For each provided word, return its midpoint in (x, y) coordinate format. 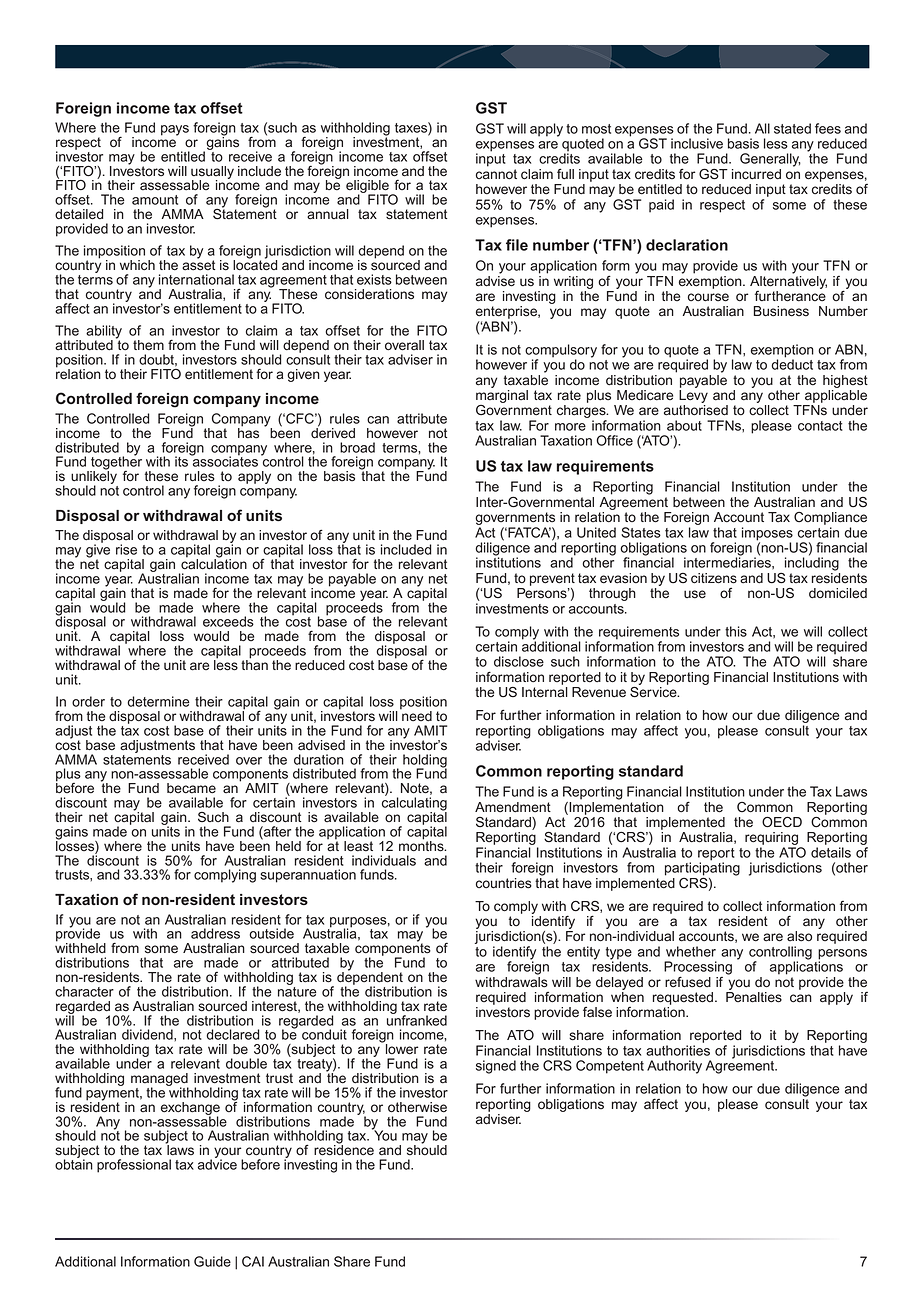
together (116, 463)
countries (504, 883)
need (416, 715)
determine (158, 701)
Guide (212, 1261)
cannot (496, 174)
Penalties (754, 997)
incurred (756, 174)
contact (820, 426)
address (215, 933)
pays (175, 130)
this (736, 631)
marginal (502, 396)
